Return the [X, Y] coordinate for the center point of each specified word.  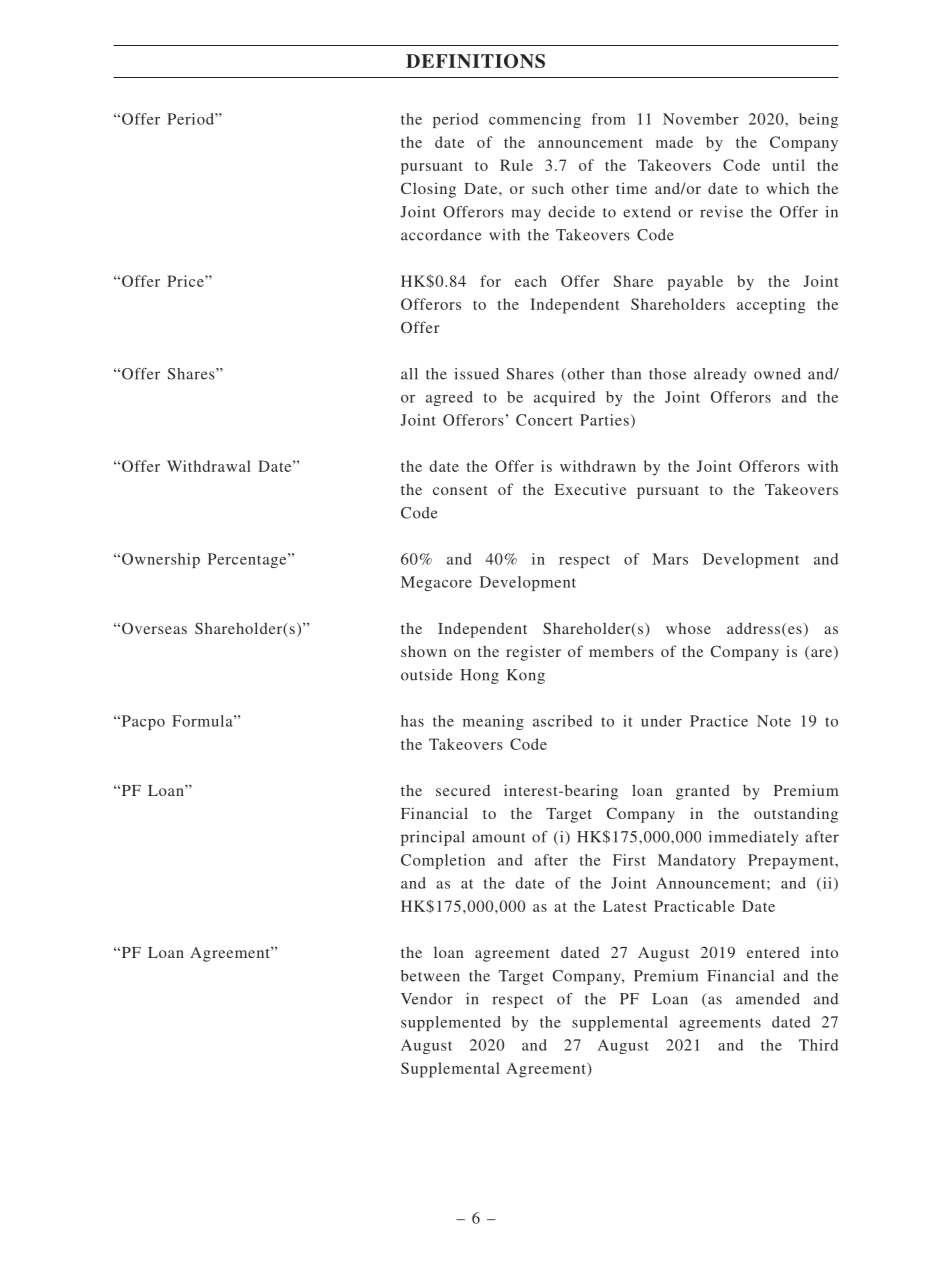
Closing [428, 190]
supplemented [451, 1023]
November [701, 119]
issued [476, 374]
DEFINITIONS [475, 61]
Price [186, 281]
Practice [719, 721]
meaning [493, 722]
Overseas [154, 628]
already [720, 375]
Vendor [427, 999]
